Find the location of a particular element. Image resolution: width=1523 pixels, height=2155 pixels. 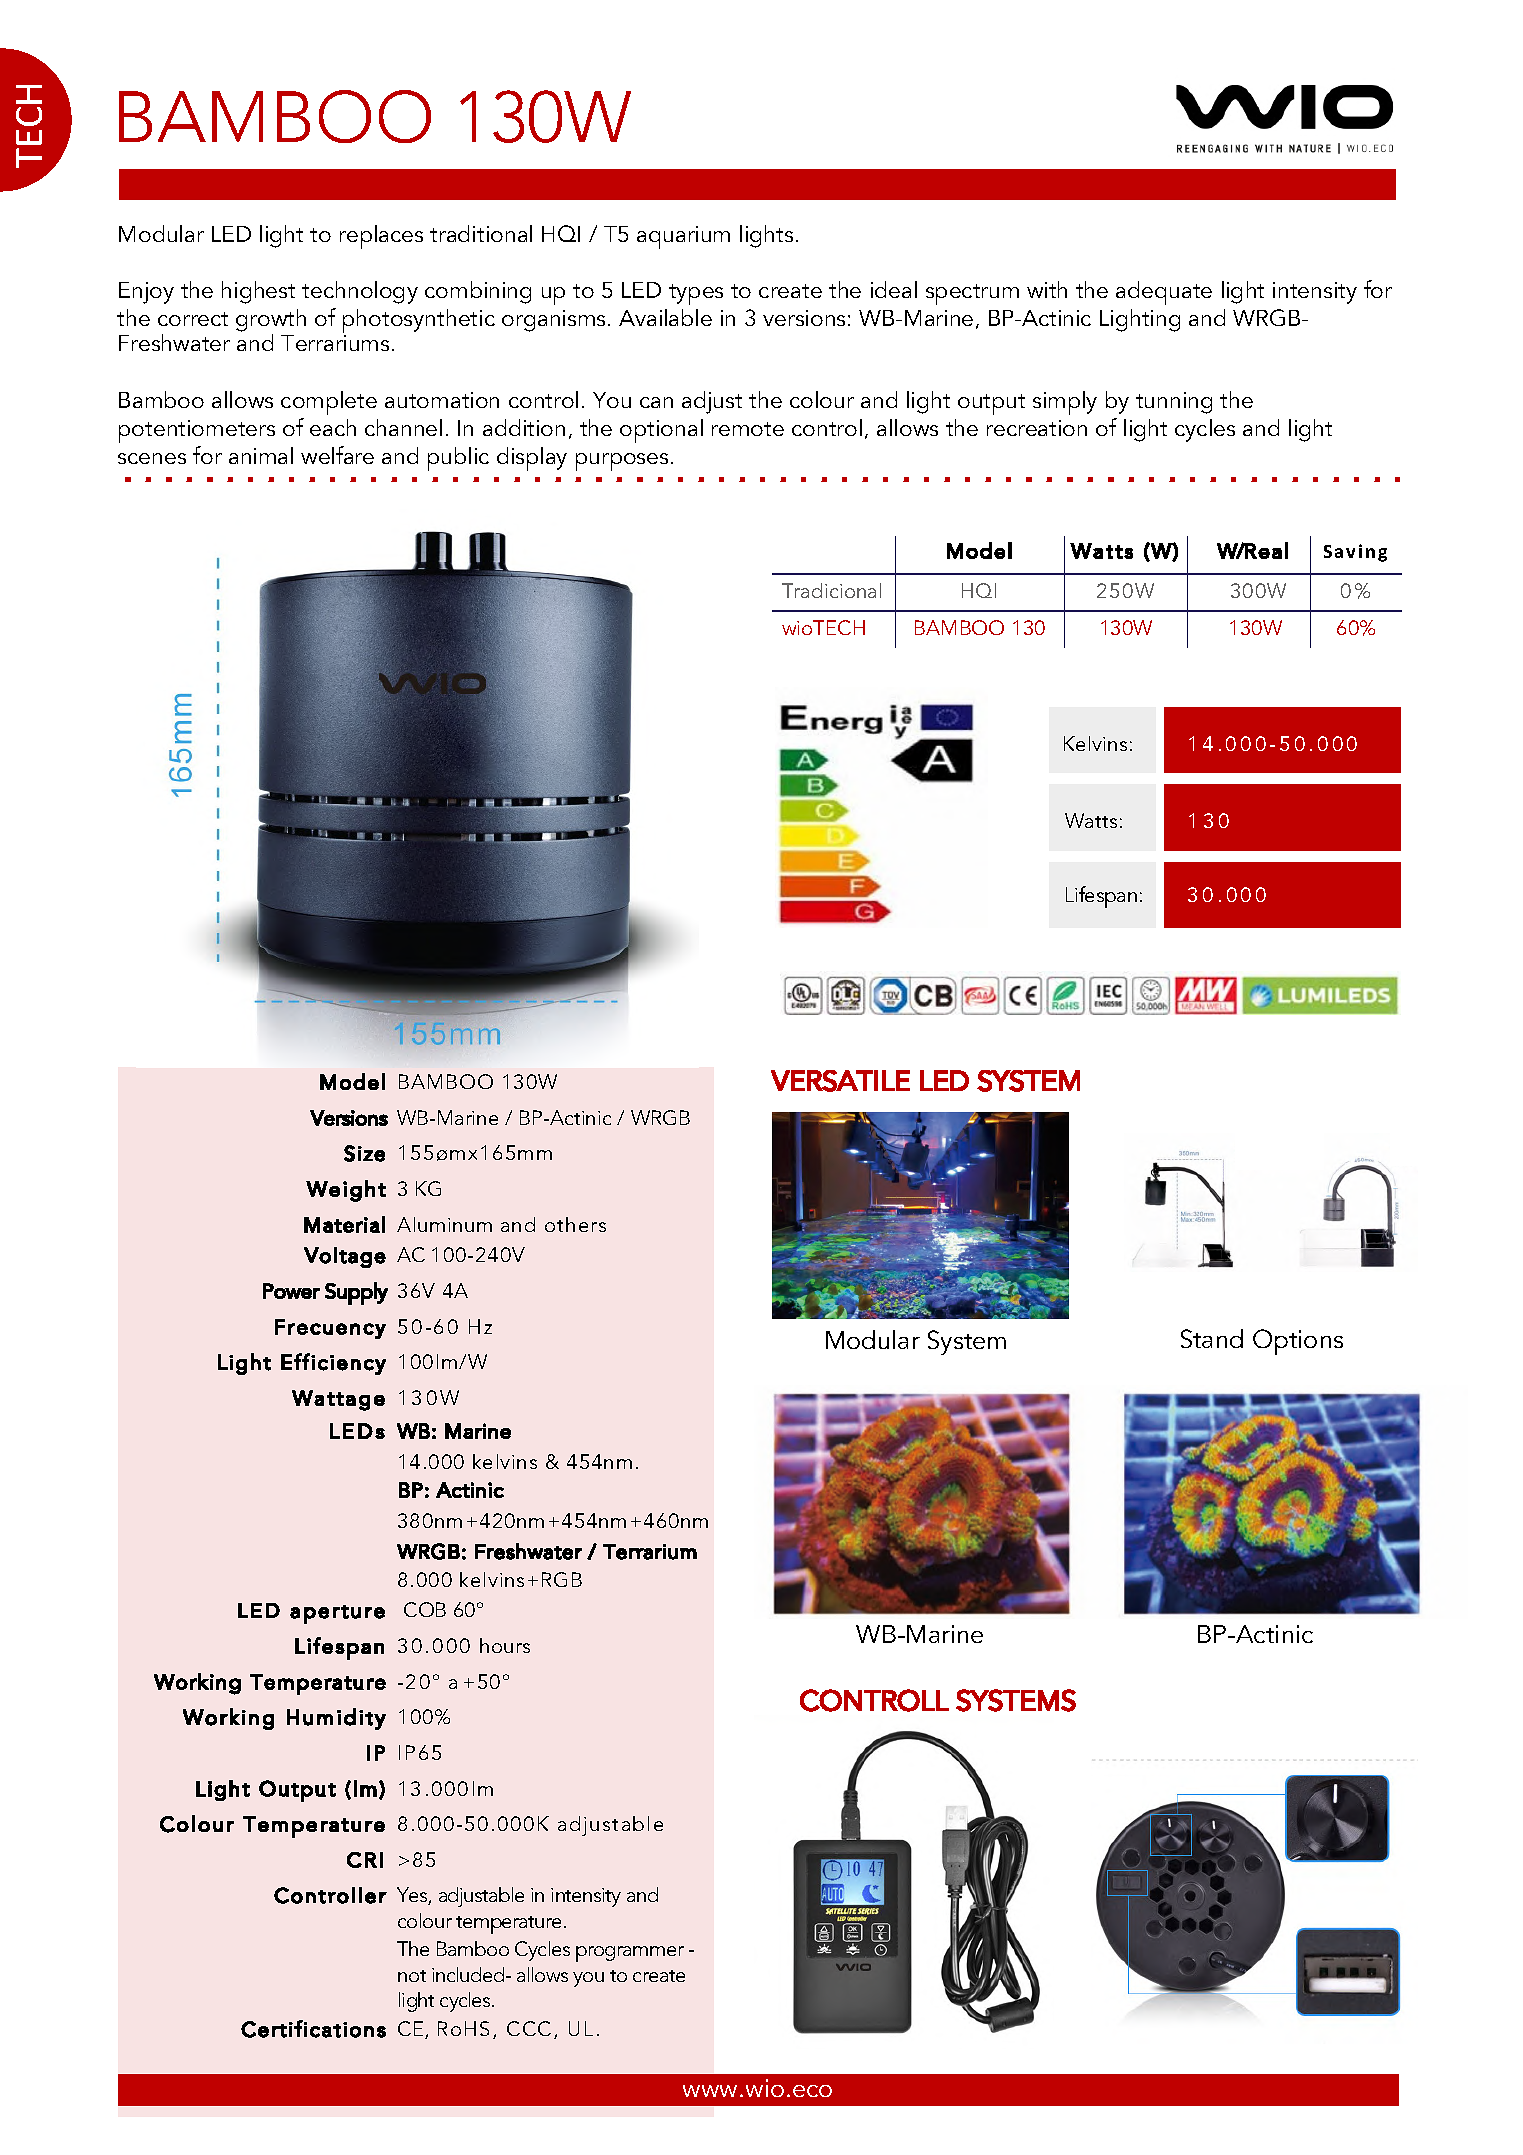

types is located at coordinates (696, 294).
